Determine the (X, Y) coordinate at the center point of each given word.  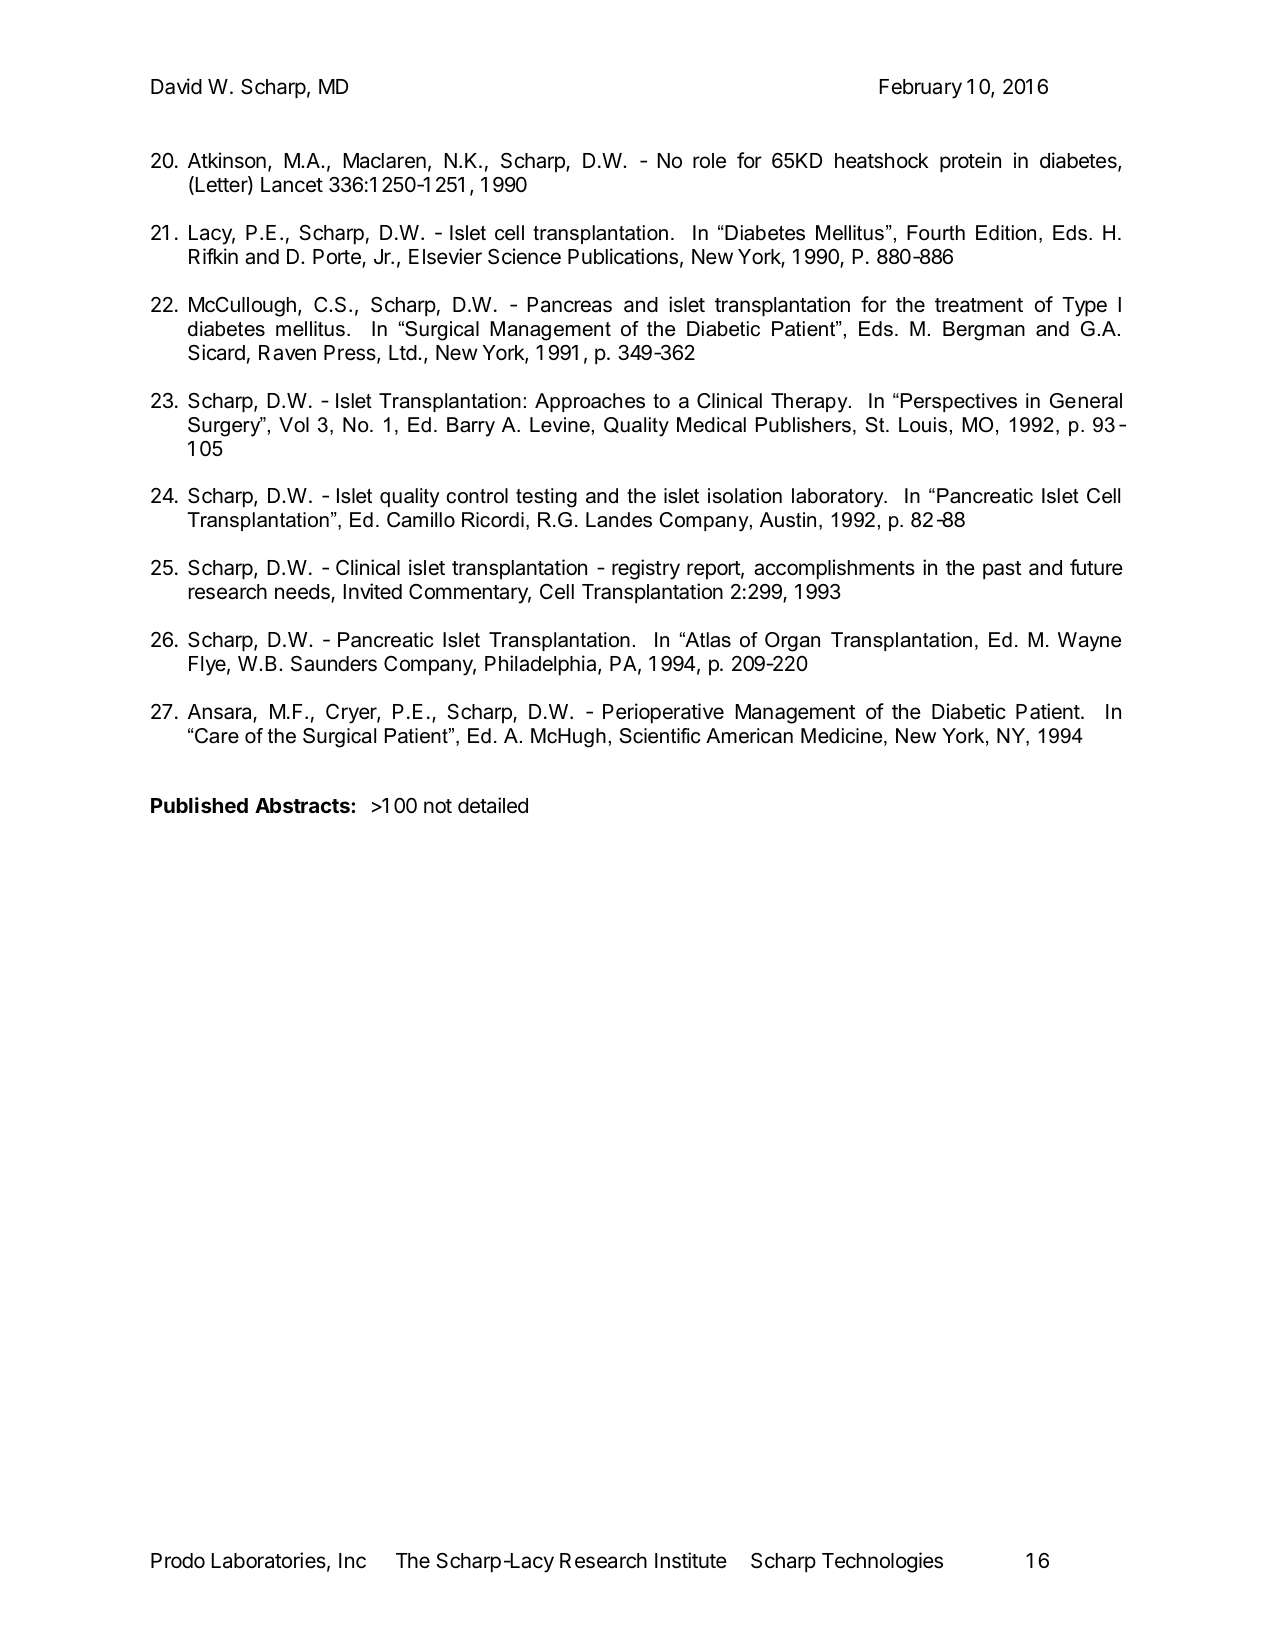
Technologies (882, 1562)
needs (303, 593)
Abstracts (303, 805)
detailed (493, 805)
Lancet (292, 185)
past (1002, 570)
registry (646, 569)
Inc (352, 1561)
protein (970, 162)
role (709, 161)
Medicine (843, 737)
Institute (691, 1560)
